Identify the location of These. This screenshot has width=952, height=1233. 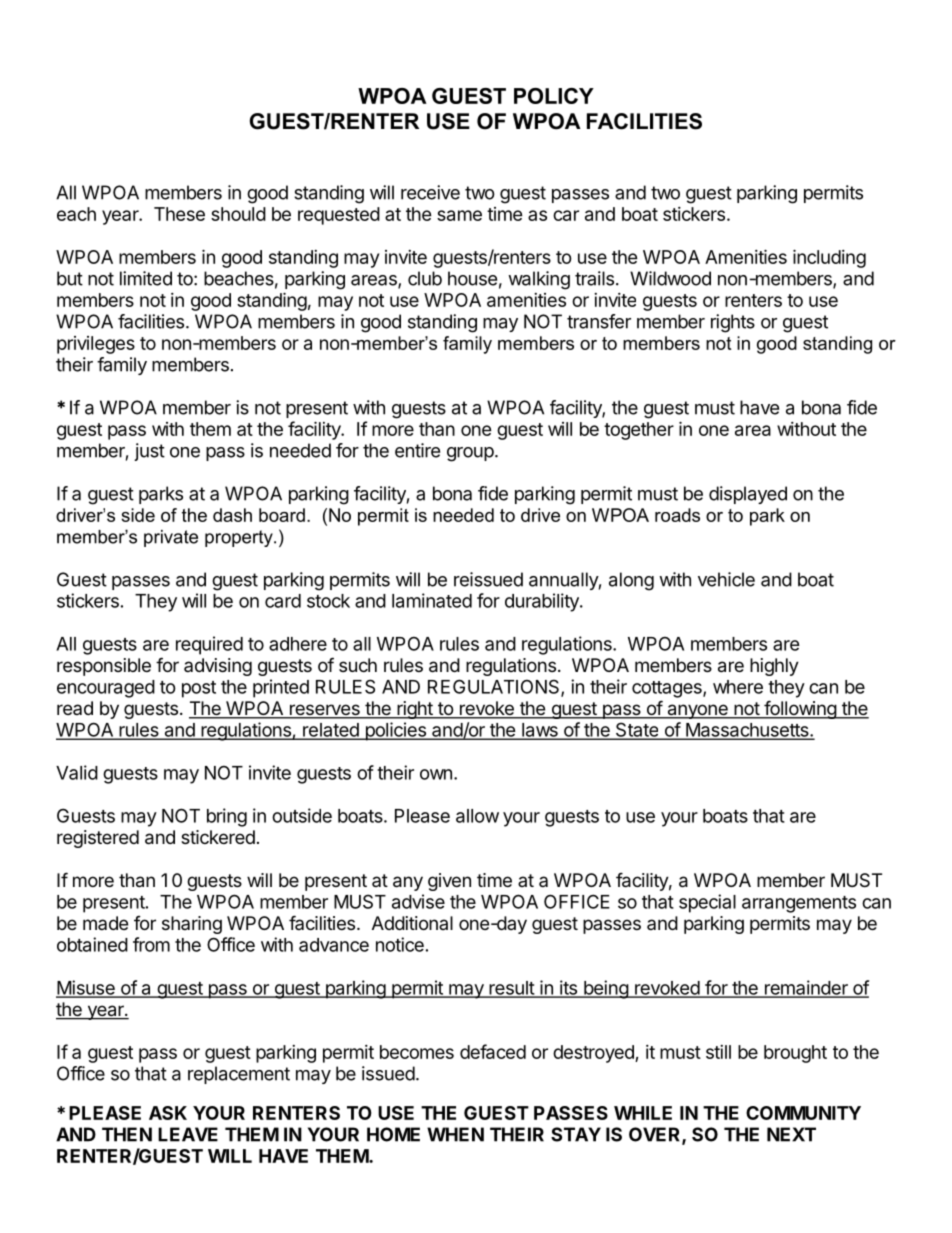
(179, 214).
